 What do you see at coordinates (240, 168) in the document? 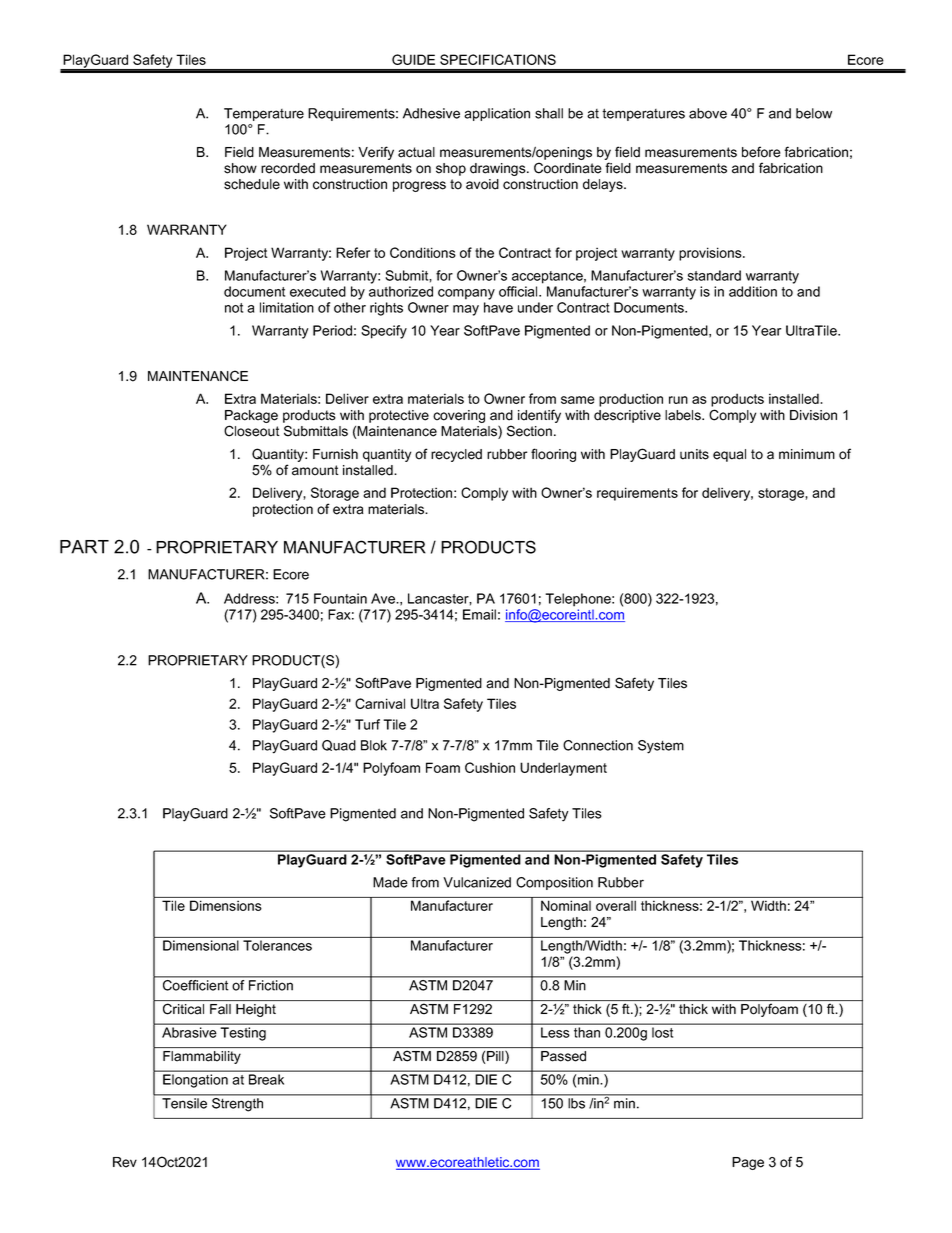
I see `show` at bounding box center [240, 168].
